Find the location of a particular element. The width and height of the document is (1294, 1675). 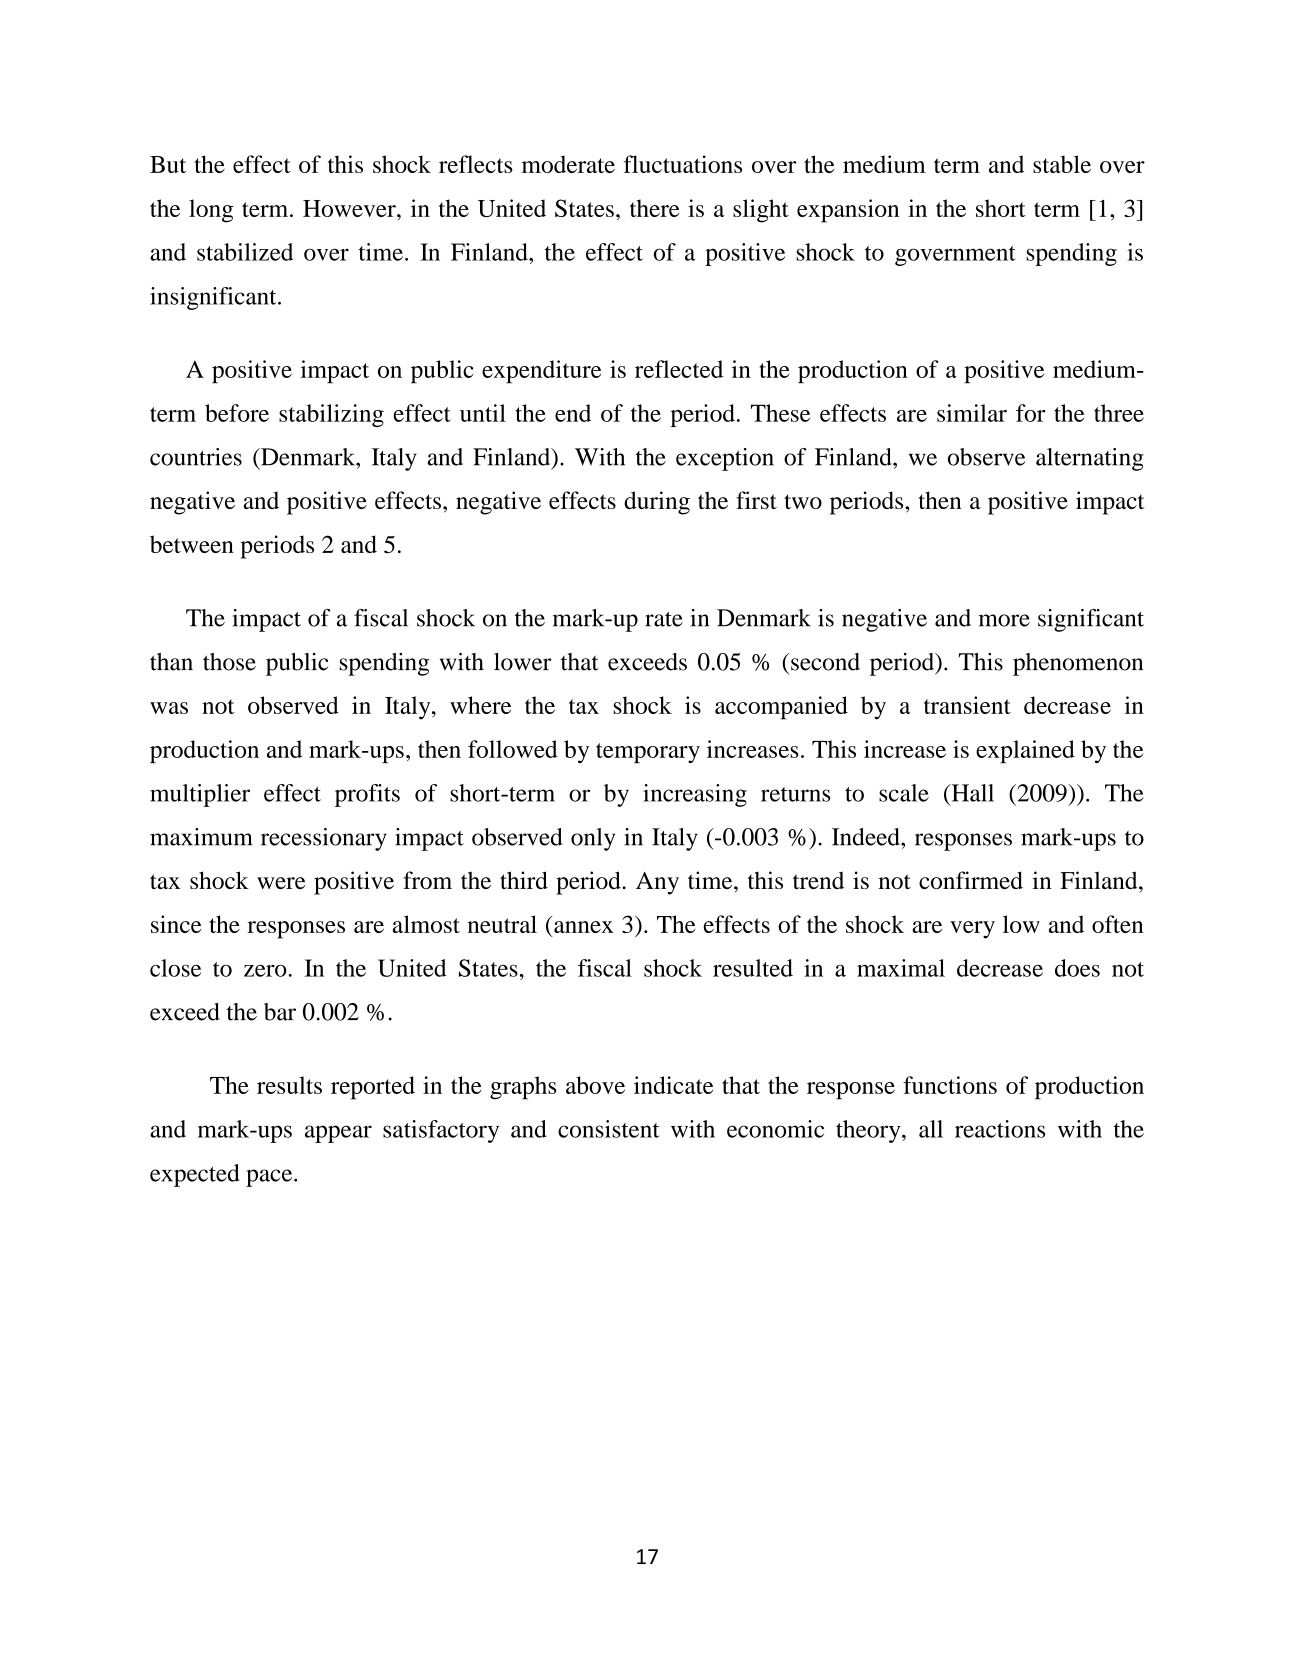

stable is located at coordinates (1062, 164).
